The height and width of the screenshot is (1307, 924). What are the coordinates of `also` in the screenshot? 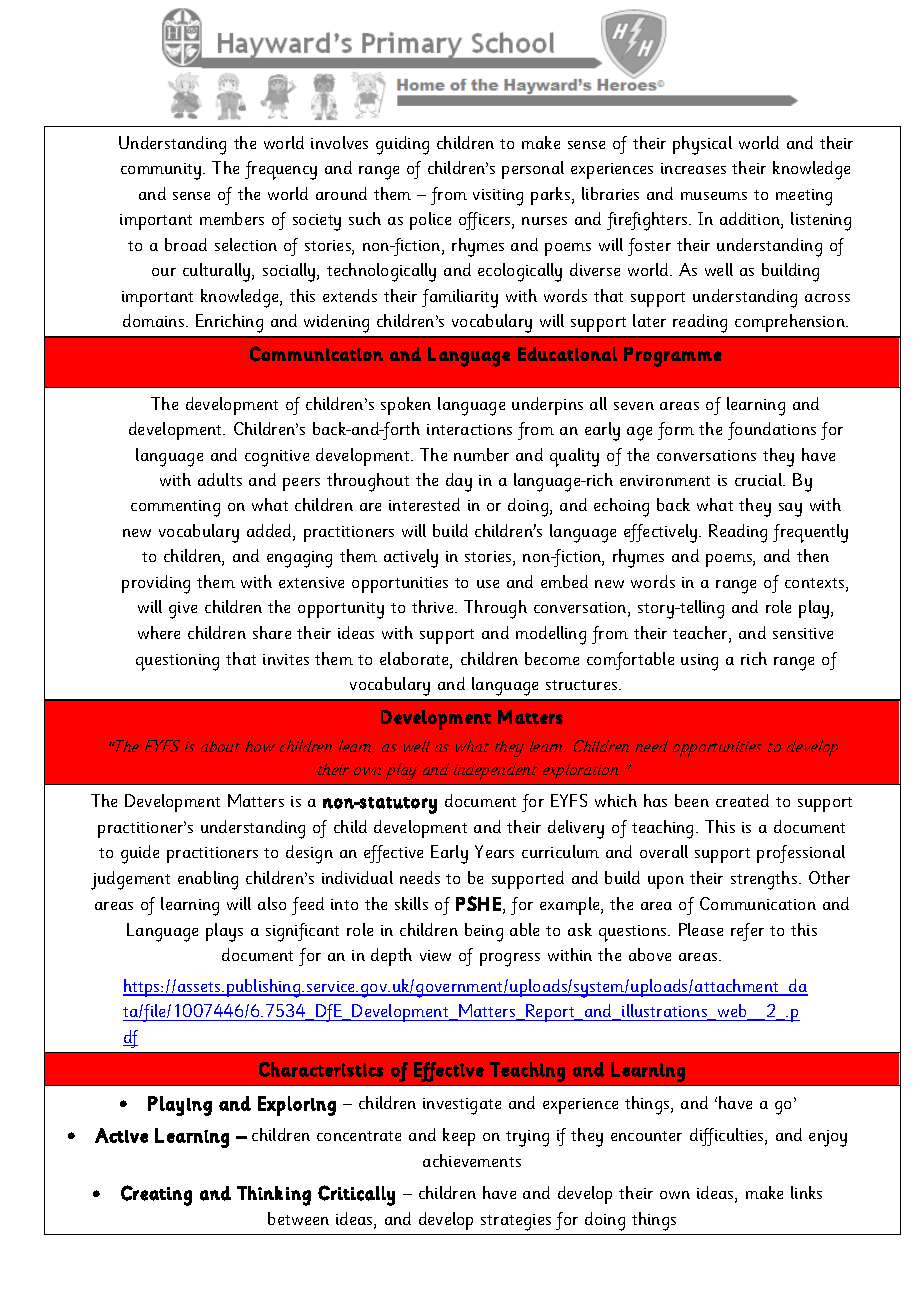 It's located at (272, 903).
